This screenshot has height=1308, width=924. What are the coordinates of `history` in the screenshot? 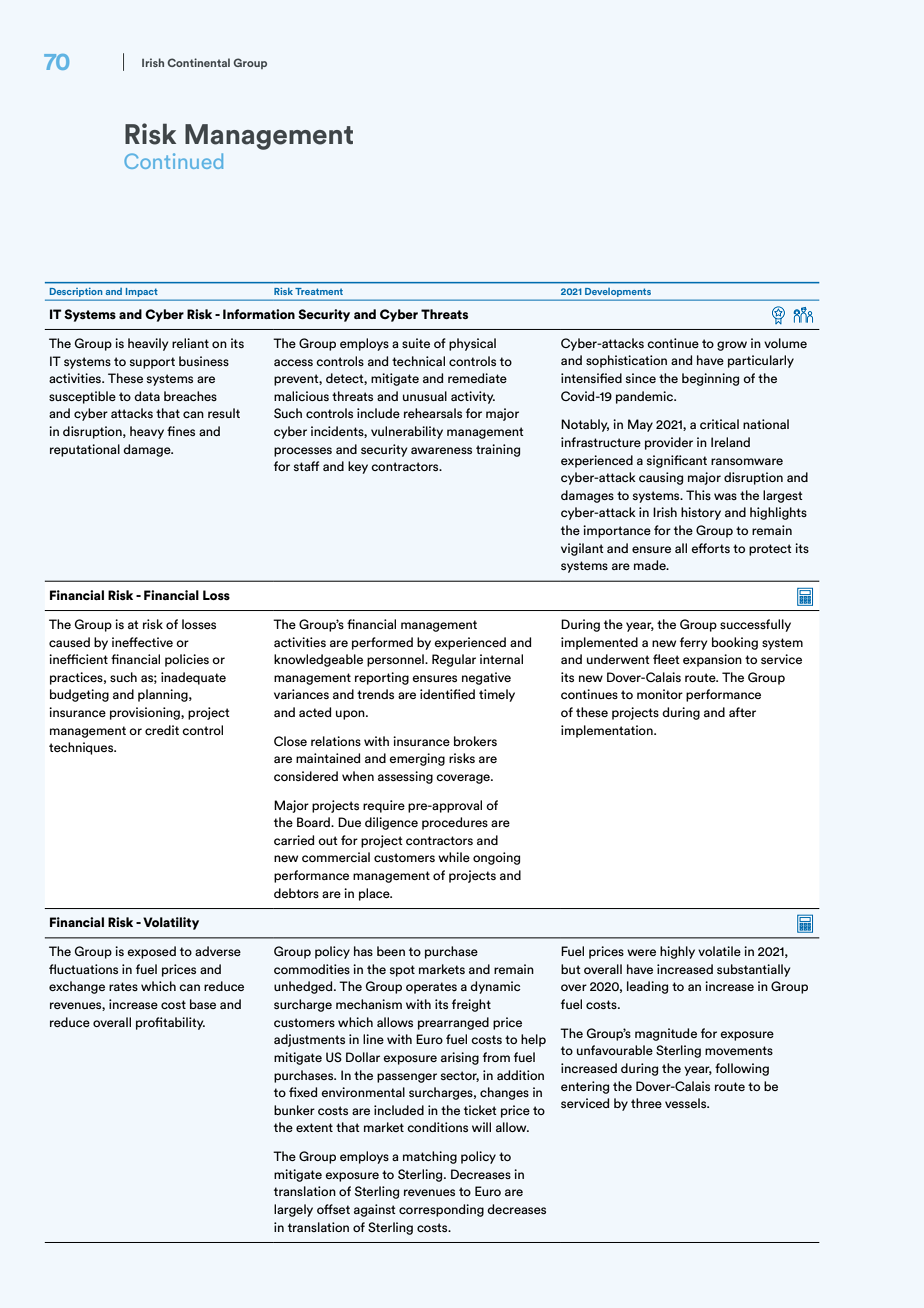 It's located at (701, 513).
